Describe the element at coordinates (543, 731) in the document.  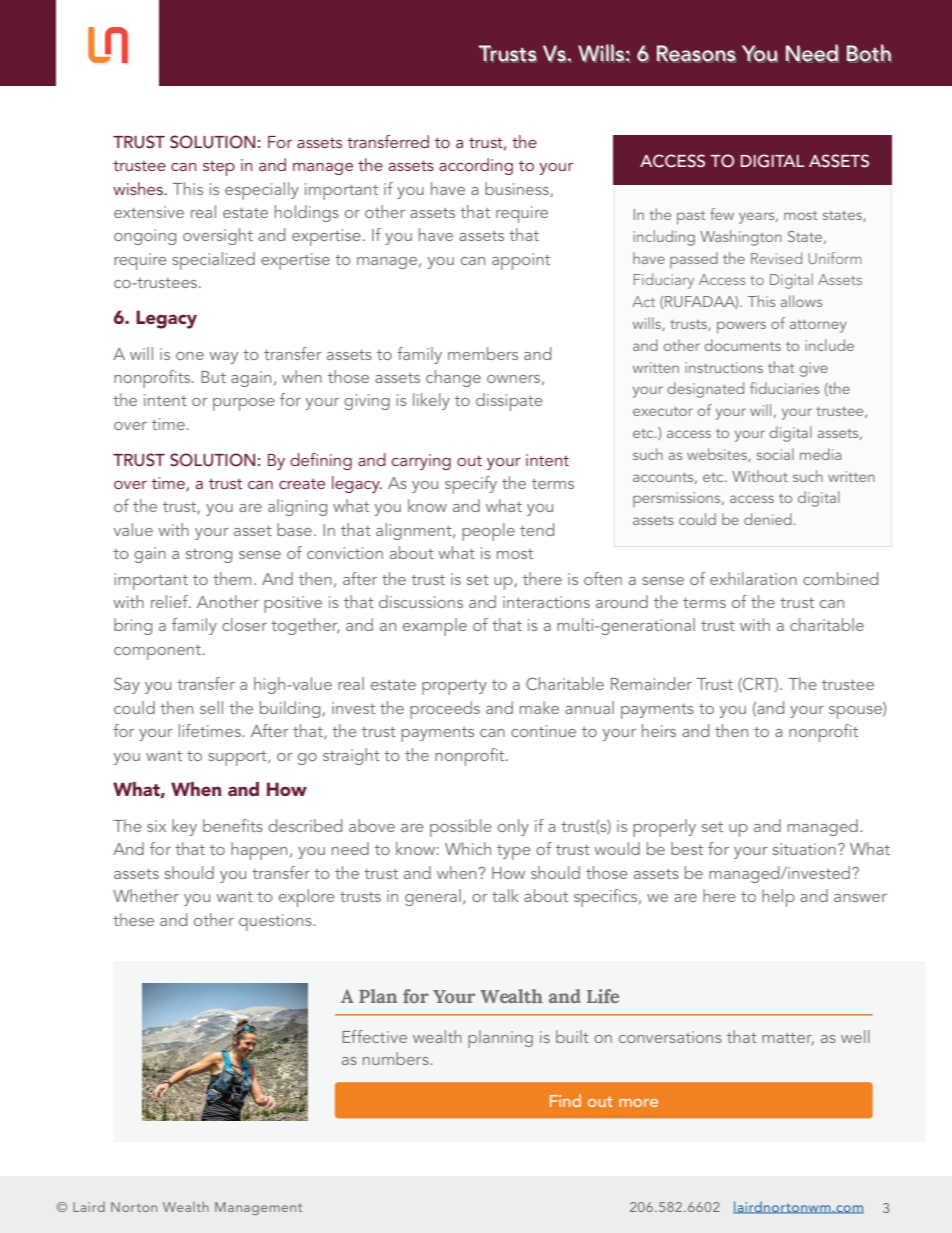
I see `continue` at that location.
